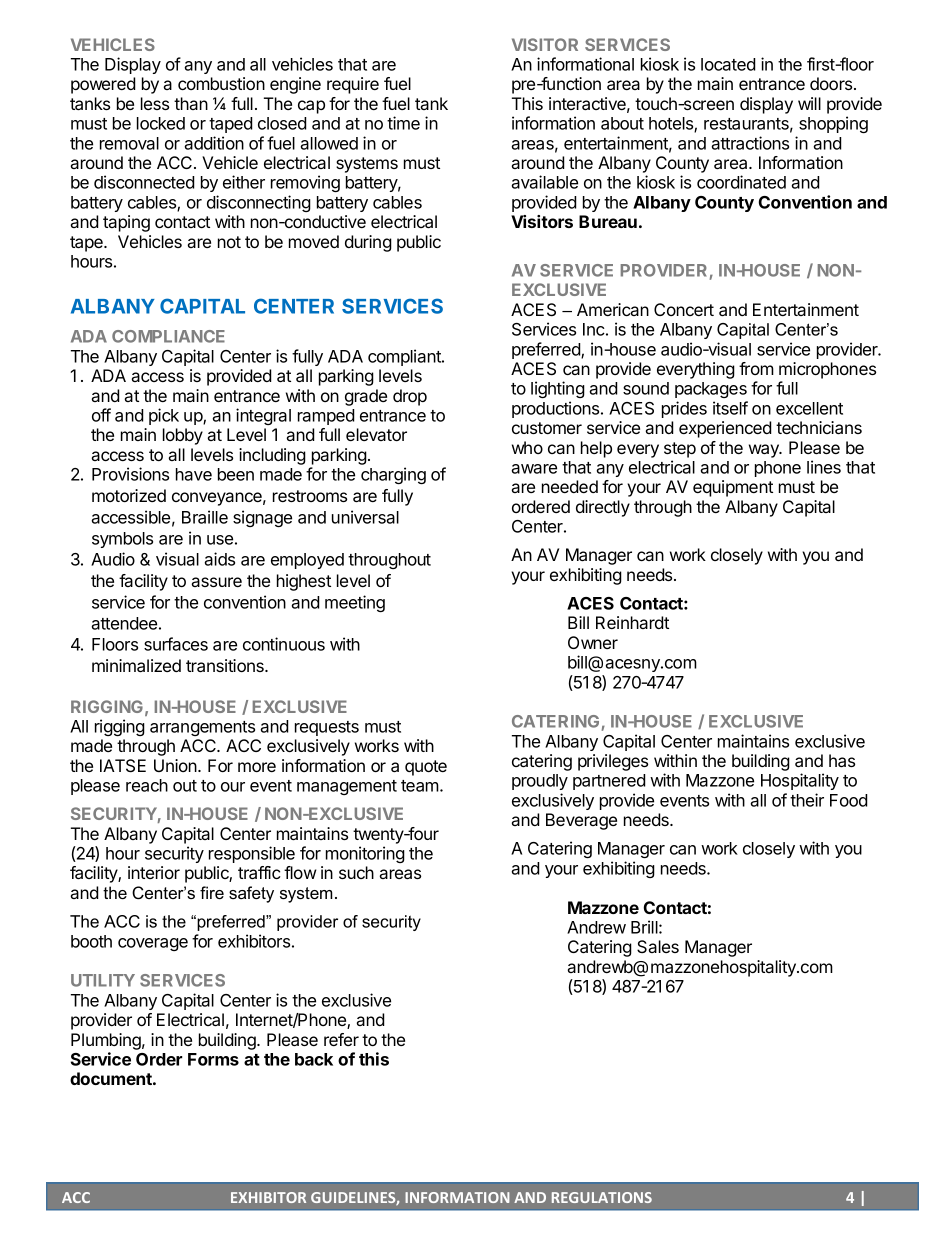 This screenshot has width=952, height=1233. What do you see at coordinates (405, 357) in the screenshot?
I see `compliant` at bounding box center [405, 357].
